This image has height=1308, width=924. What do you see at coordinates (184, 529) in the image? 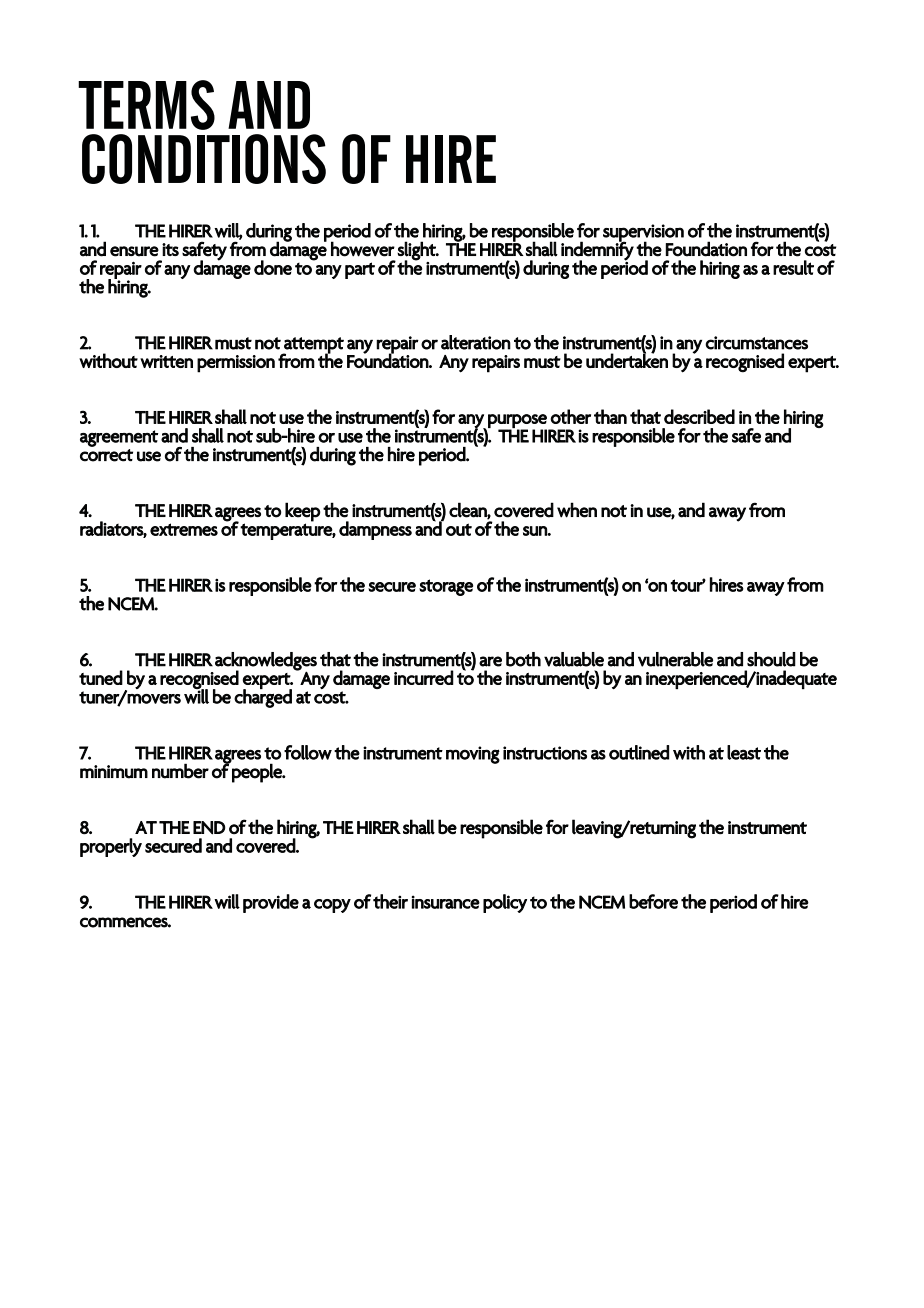
I see `extremes` at bounding box center [184, 529].
